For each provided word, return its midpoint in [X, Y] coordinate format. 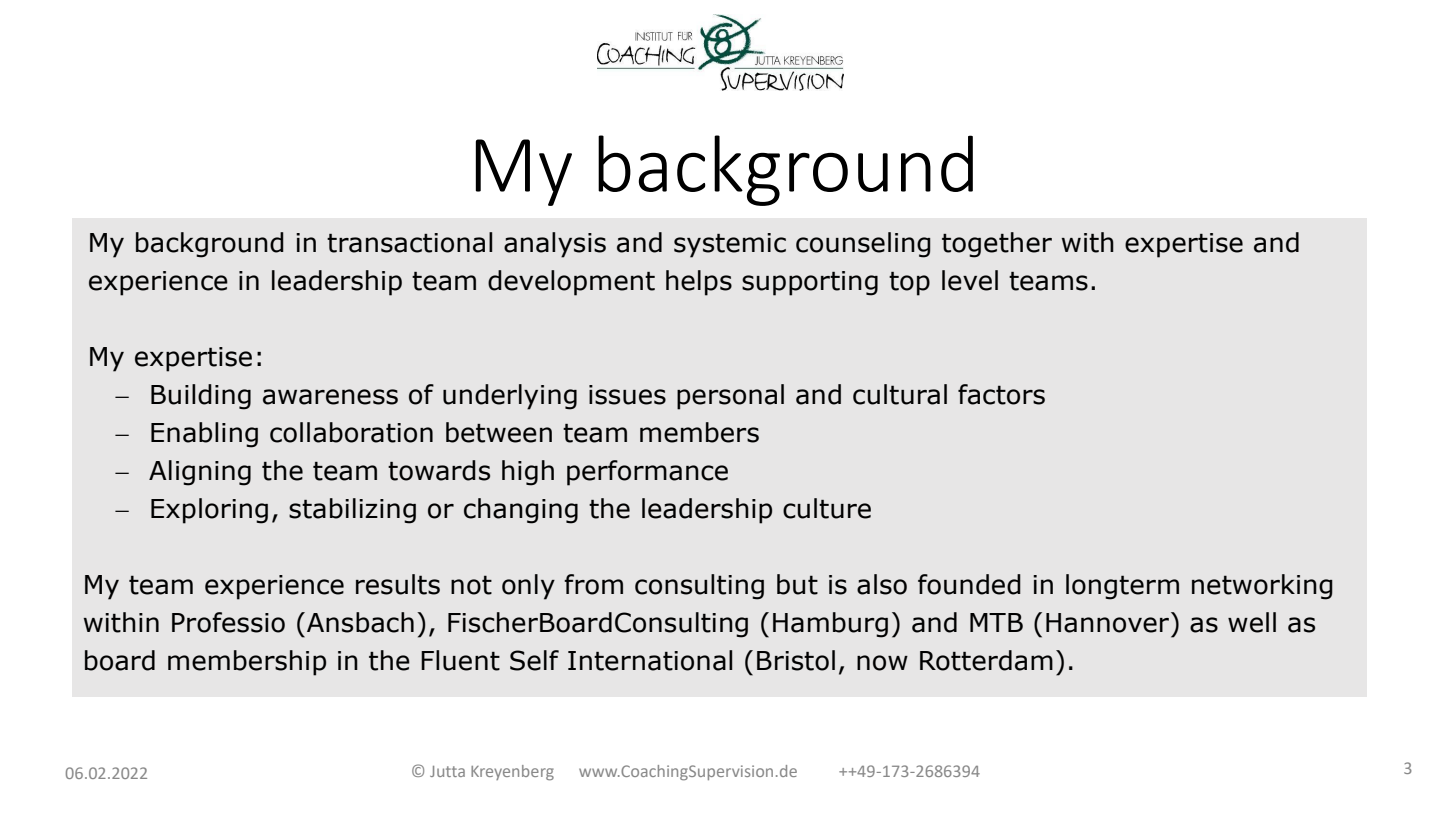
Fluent [460, 660]
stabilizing [352, 511]
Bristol [796, 660]
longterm [1122, 587]
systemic [730, 245]
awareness [330, 397]
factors [1001, 394]
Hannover [1109, 622]
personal [730, 397]
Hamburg [830, 625]
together [997, 245]
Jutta [447, 771]
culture [827, 508]
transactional [409, 242]
